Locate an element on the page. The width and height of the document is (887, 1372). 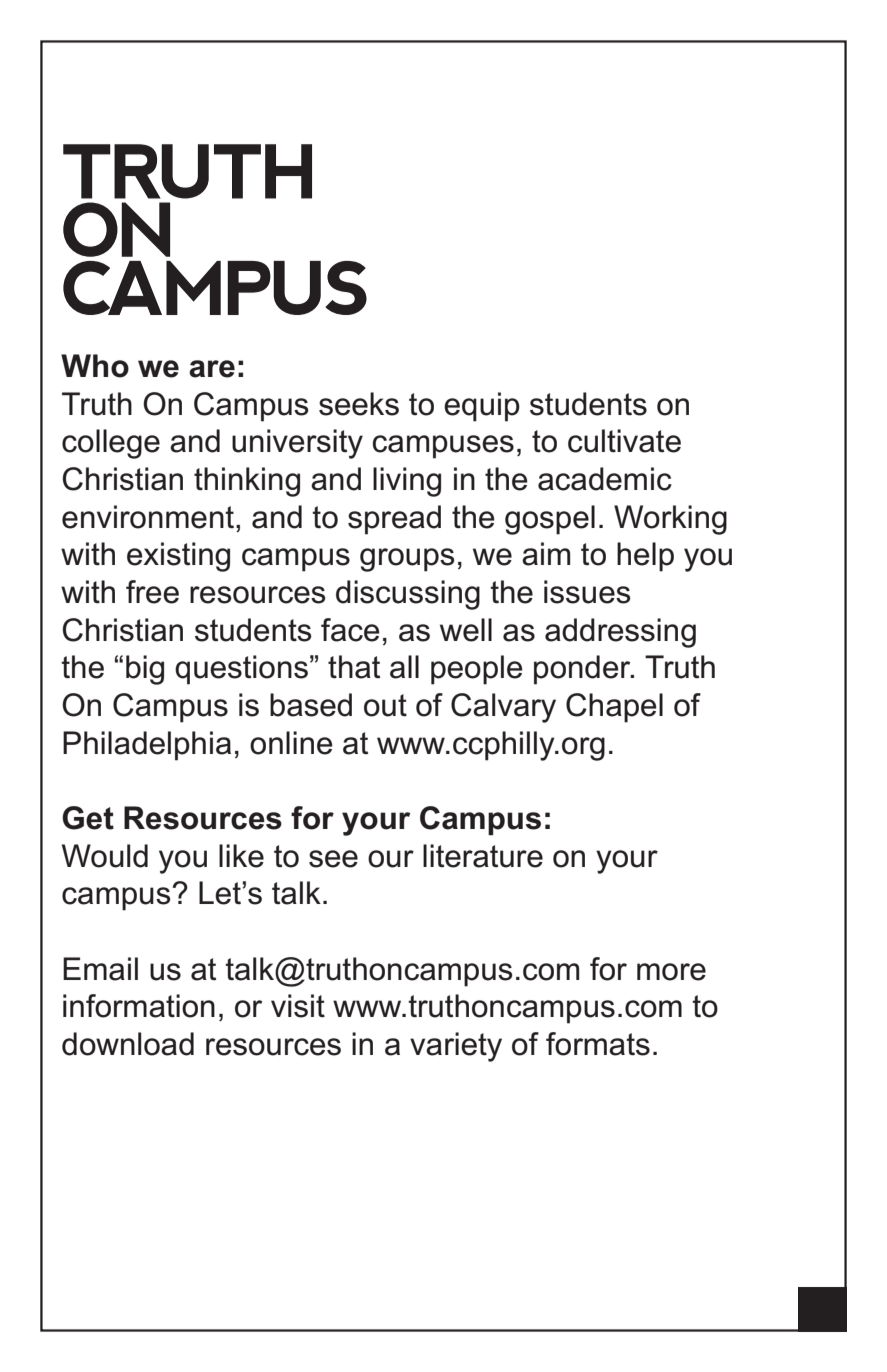
variety is located at coordinates (456, 1047).
